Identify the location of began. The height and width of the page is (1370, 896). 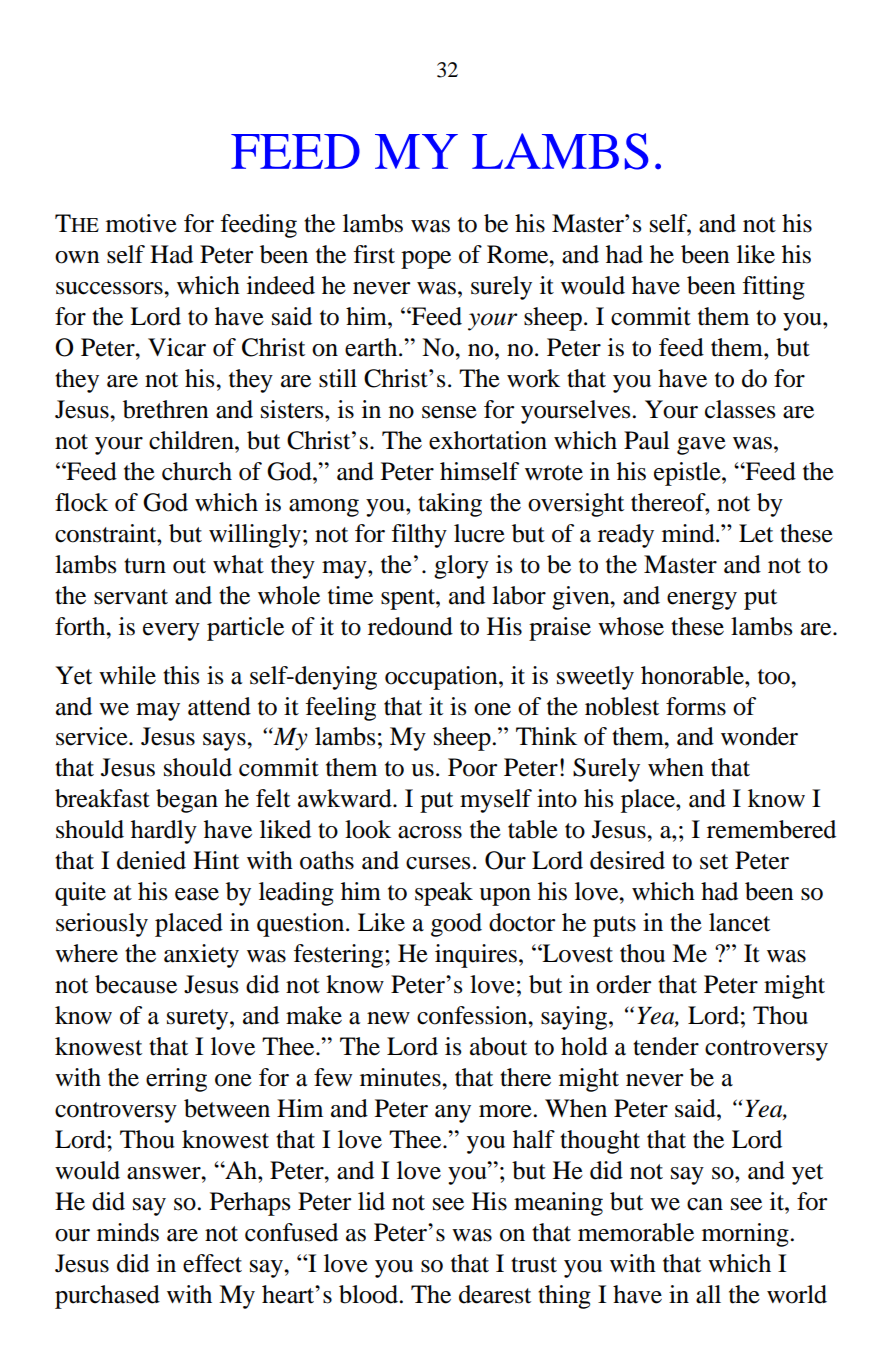
(187, 801).
